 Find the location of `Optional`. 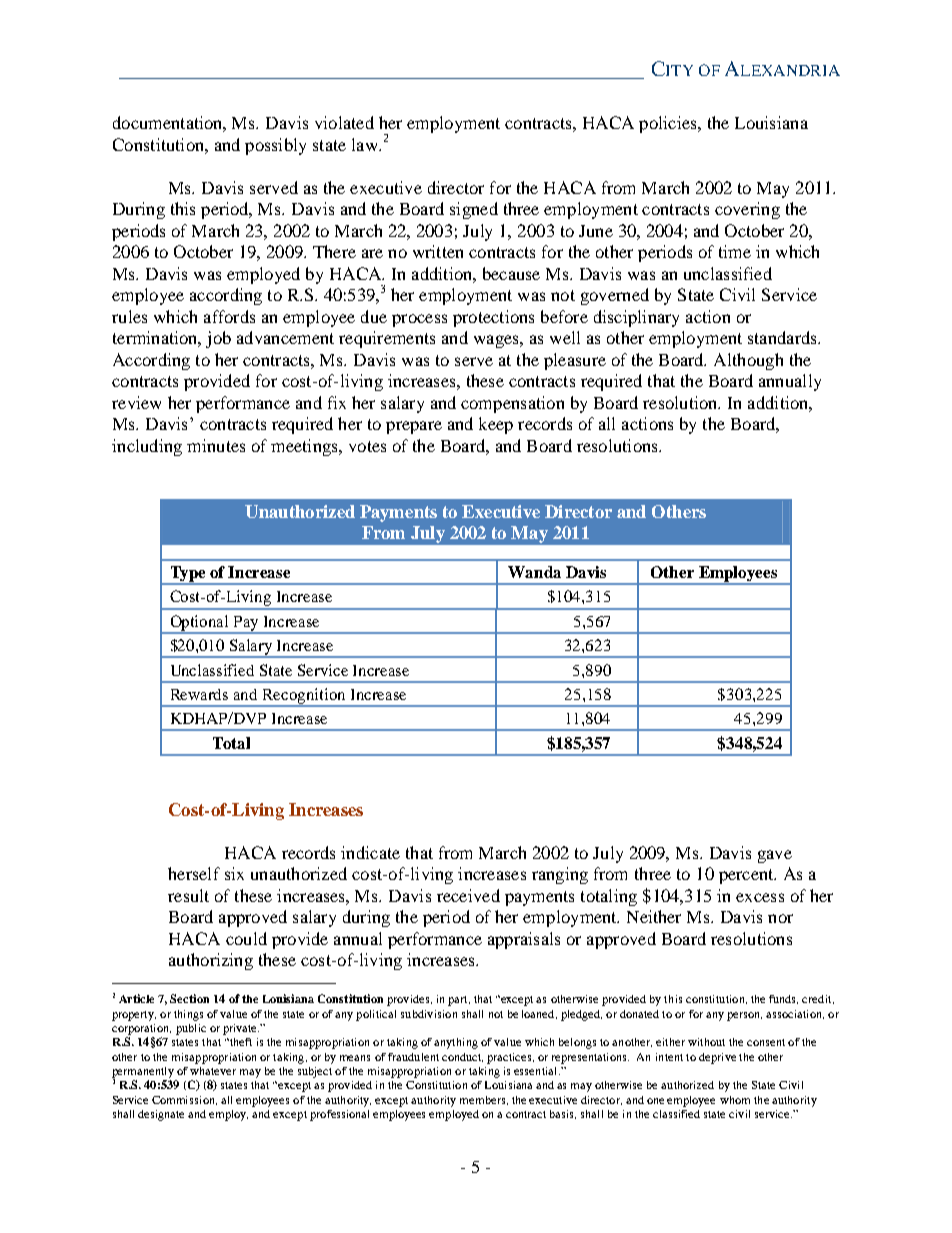

Optional is located at coordinates (200, 624).
